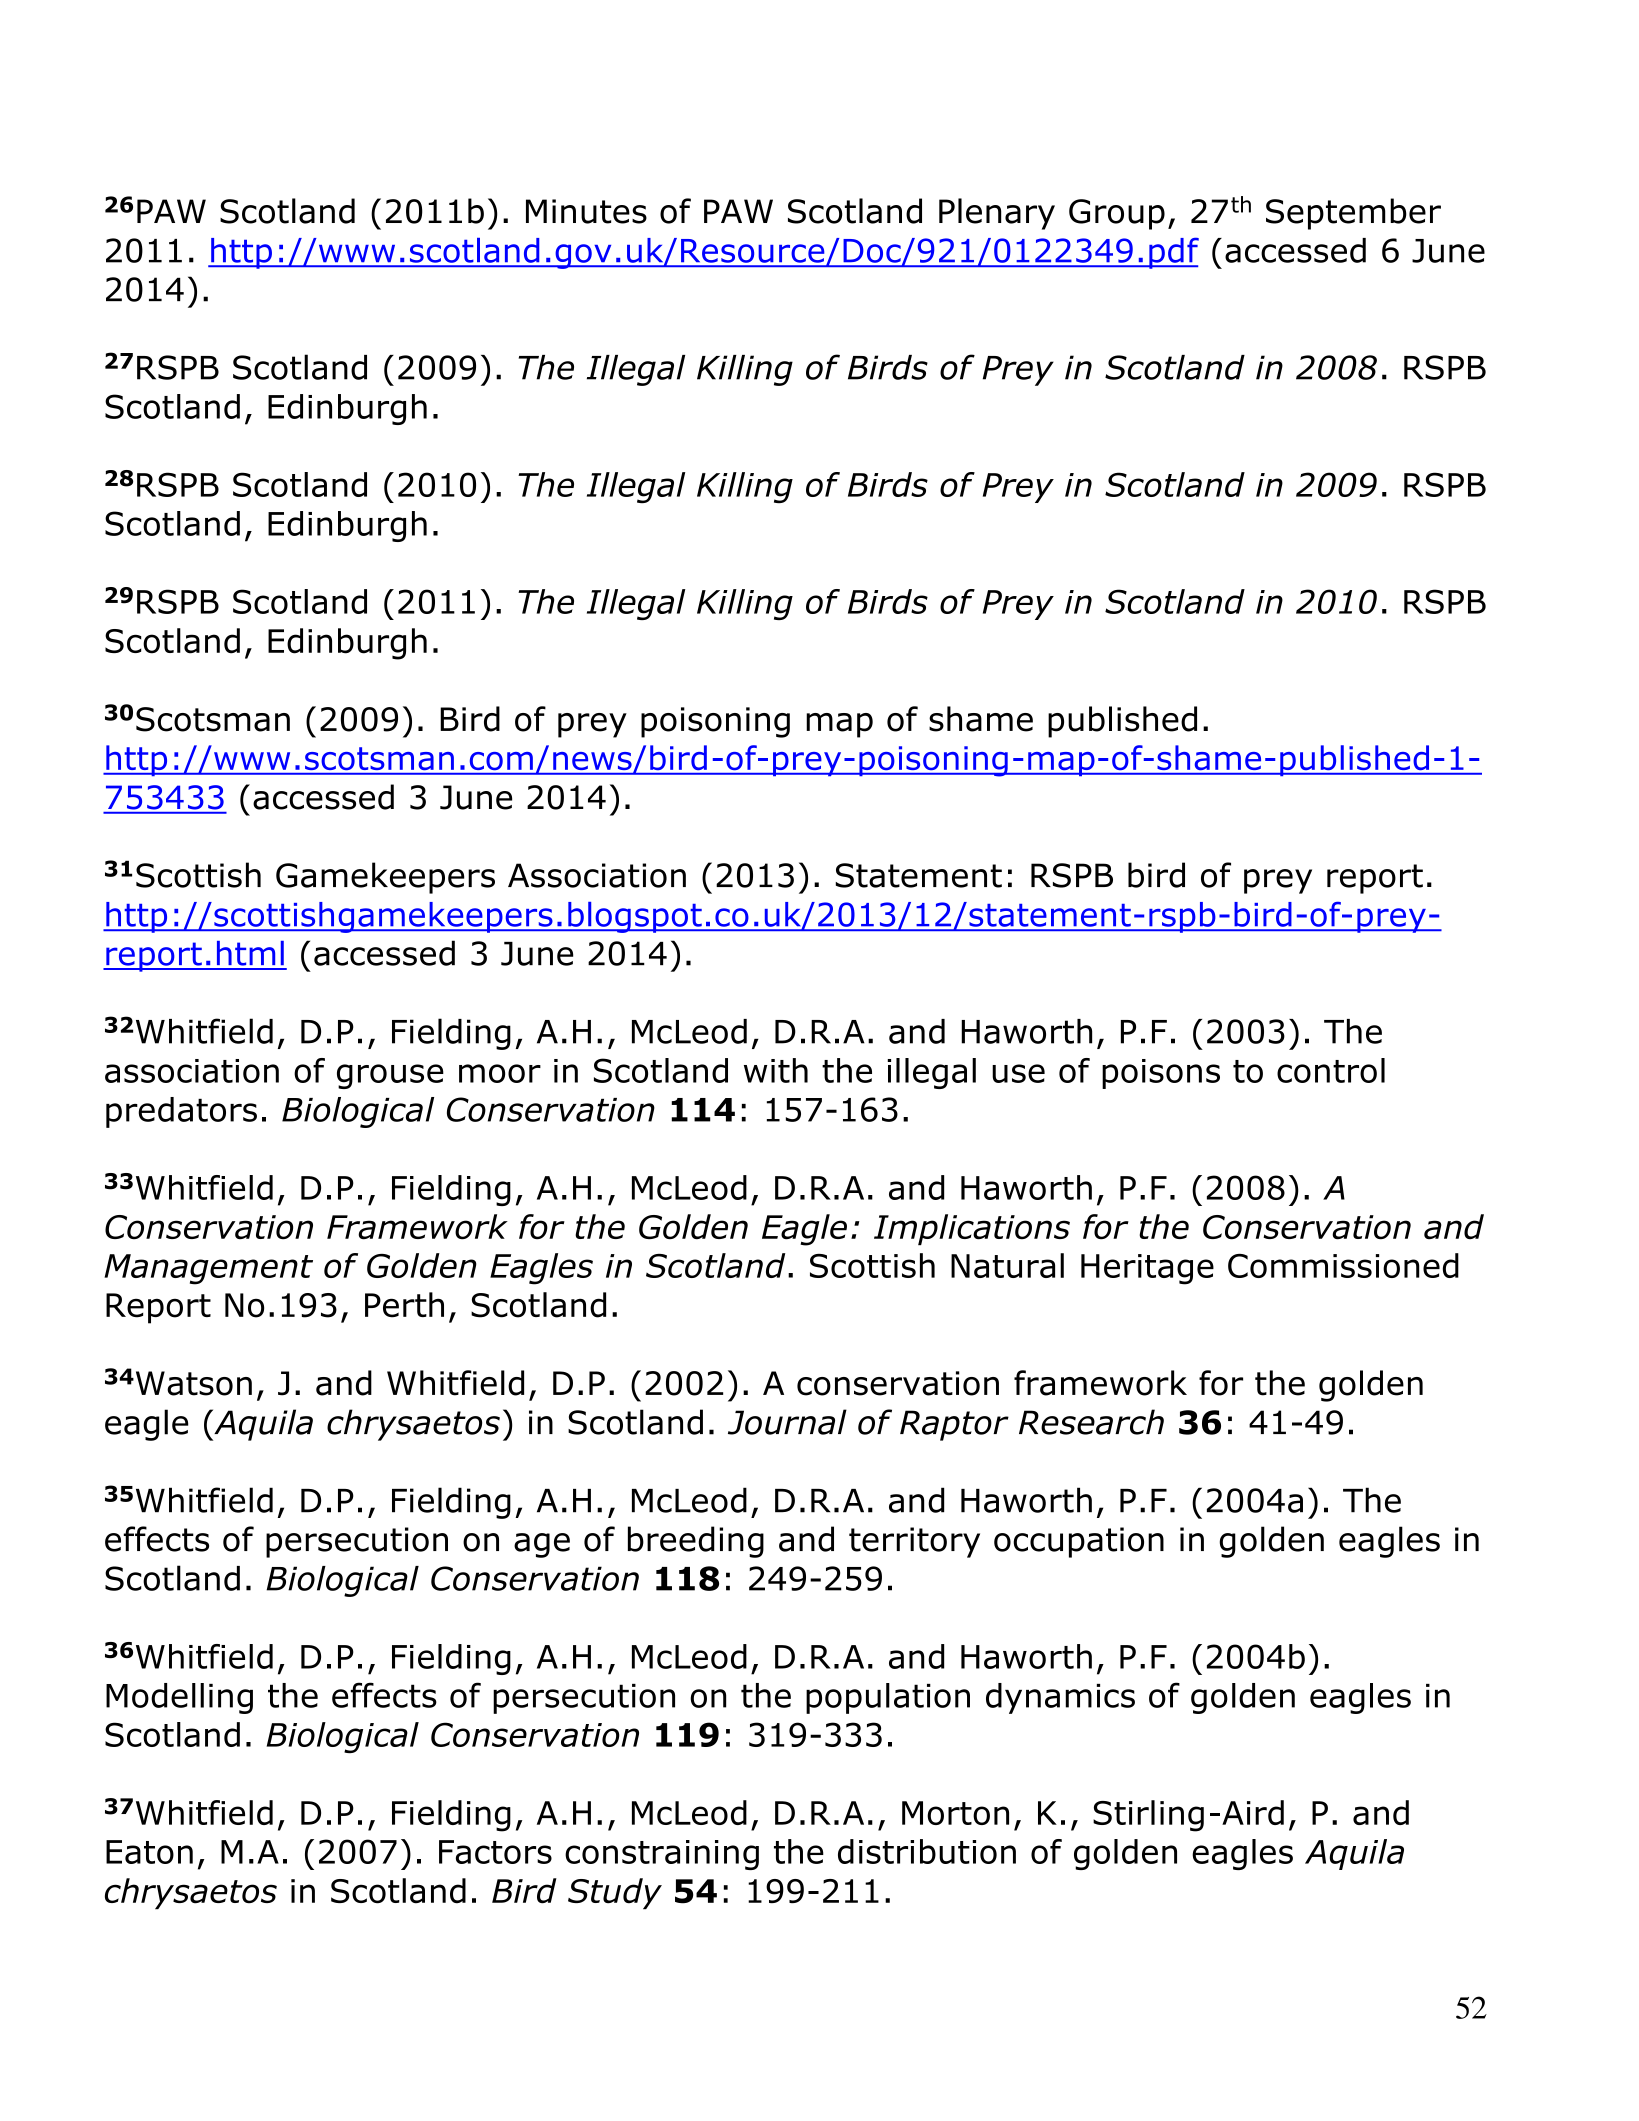  I want to click on Plenary, so click(997, 214).
